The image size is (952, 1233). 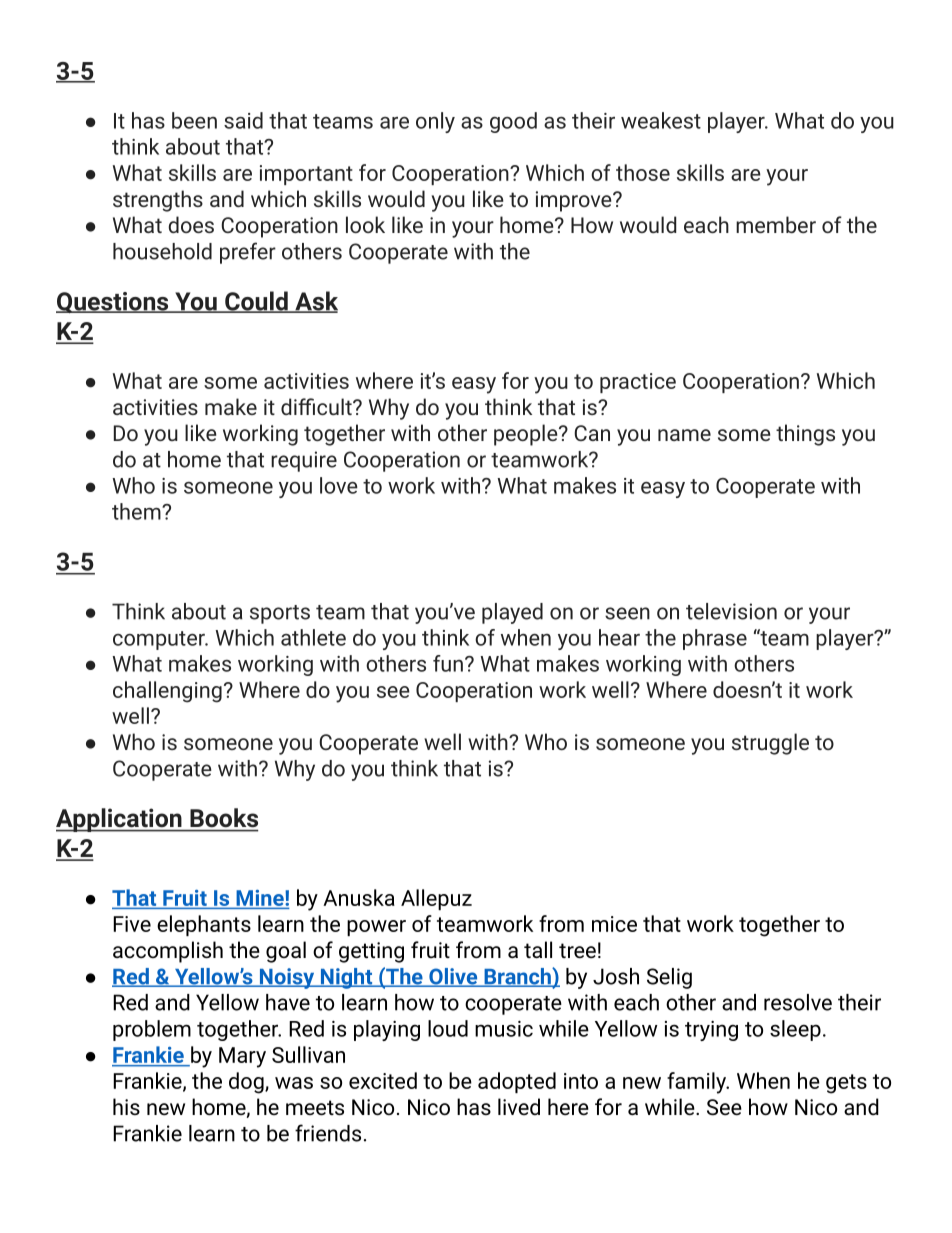 What do you see at coordinates (137, 511) in the screenshot?
I see `them` at bounding box center [137, 511].
